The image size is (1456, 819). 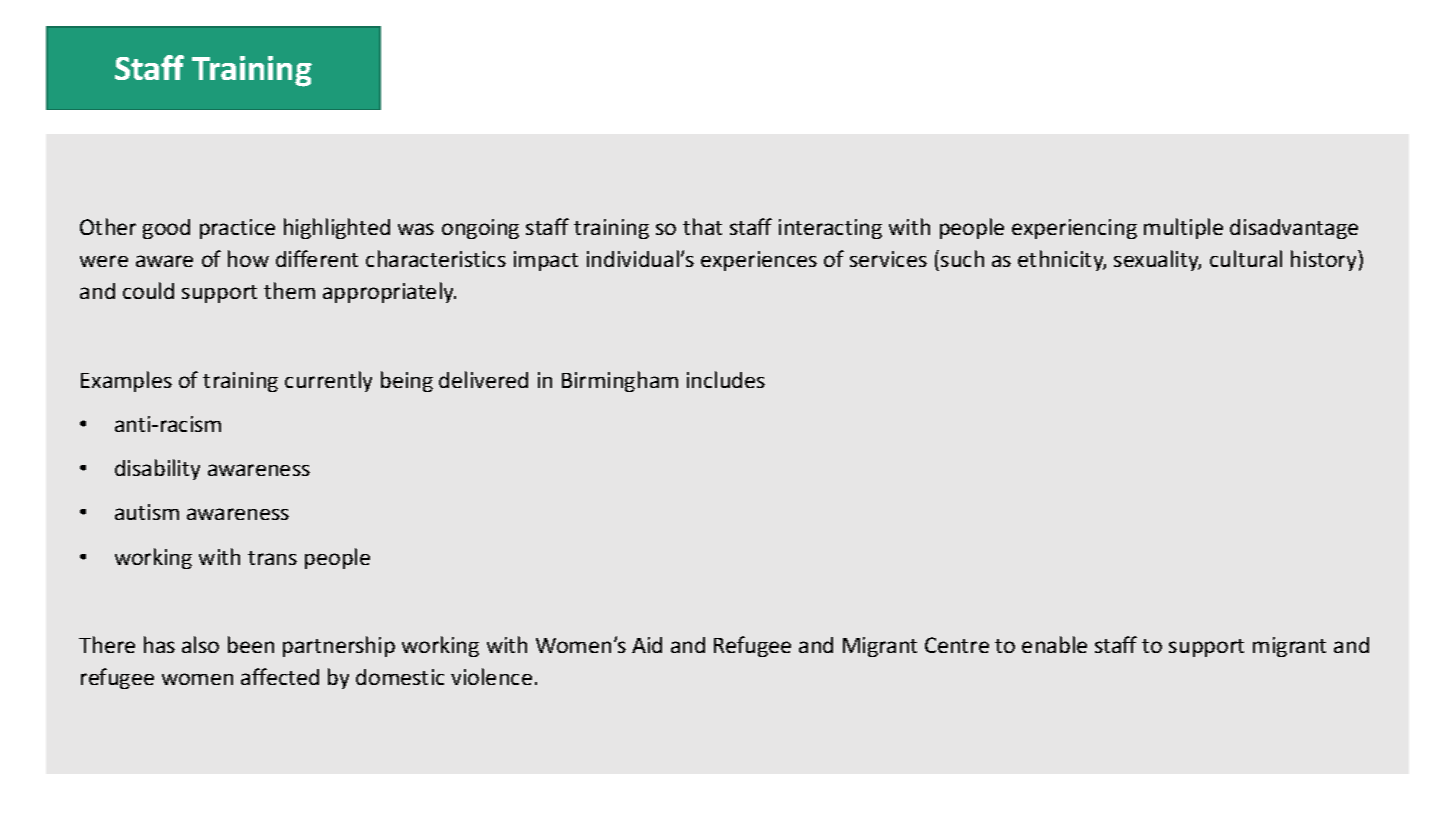 What do you see at coordinates (702, 226) in the image?
I see `that` at bounding box center [702, 226].
